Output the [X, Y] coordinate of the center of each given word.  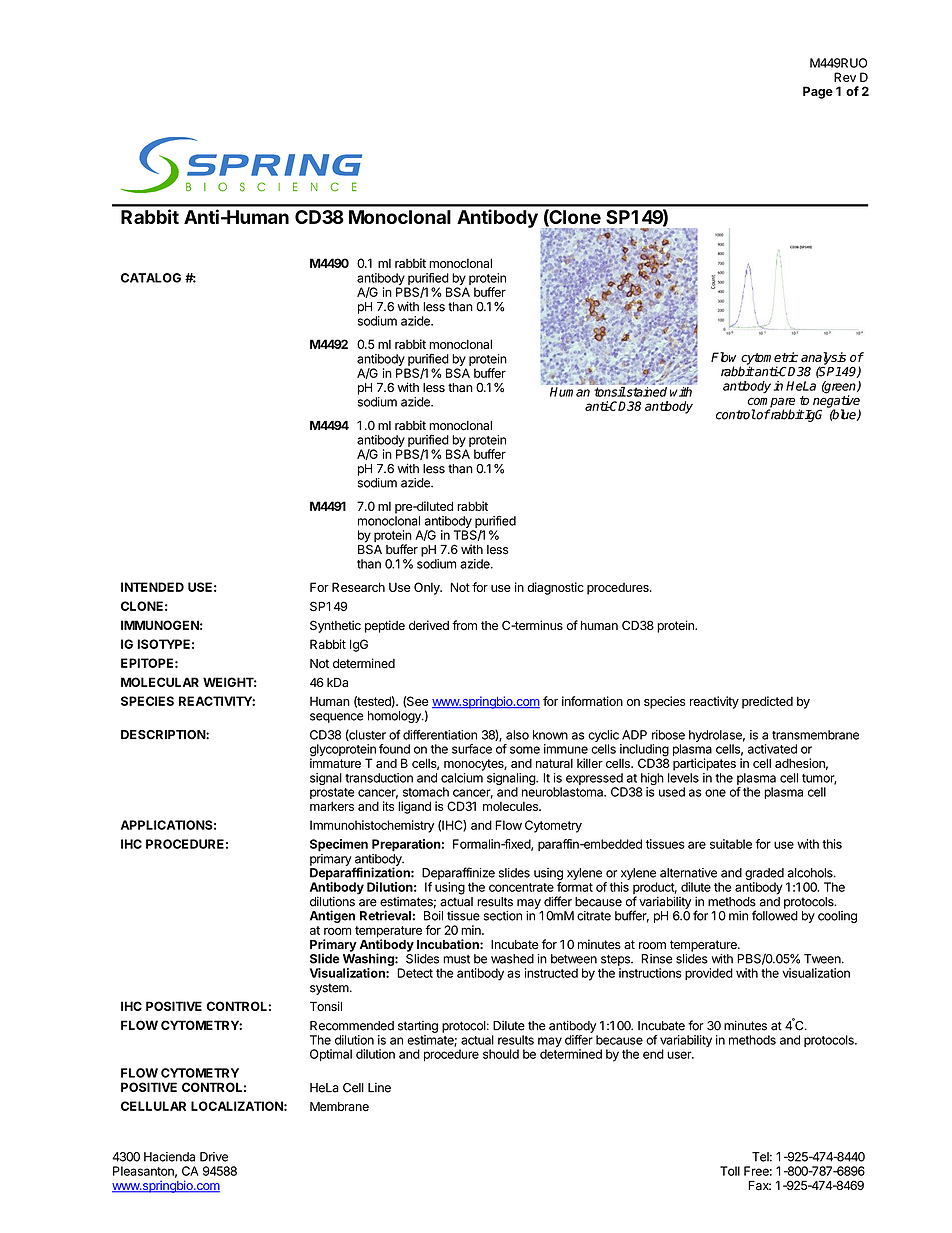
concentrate [521, 887]
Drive [214, 1157]
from [464, 625]
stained [646, 392]
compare [771, 403]
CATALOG [151, 278]
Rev [845, 77]
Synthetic [335, 626]
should [501, 1054]
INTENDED [152, 587]
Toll [730, 1171]
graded [764, 874]
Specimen [339, 845]
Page [818, 92]
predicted [767, 702]
